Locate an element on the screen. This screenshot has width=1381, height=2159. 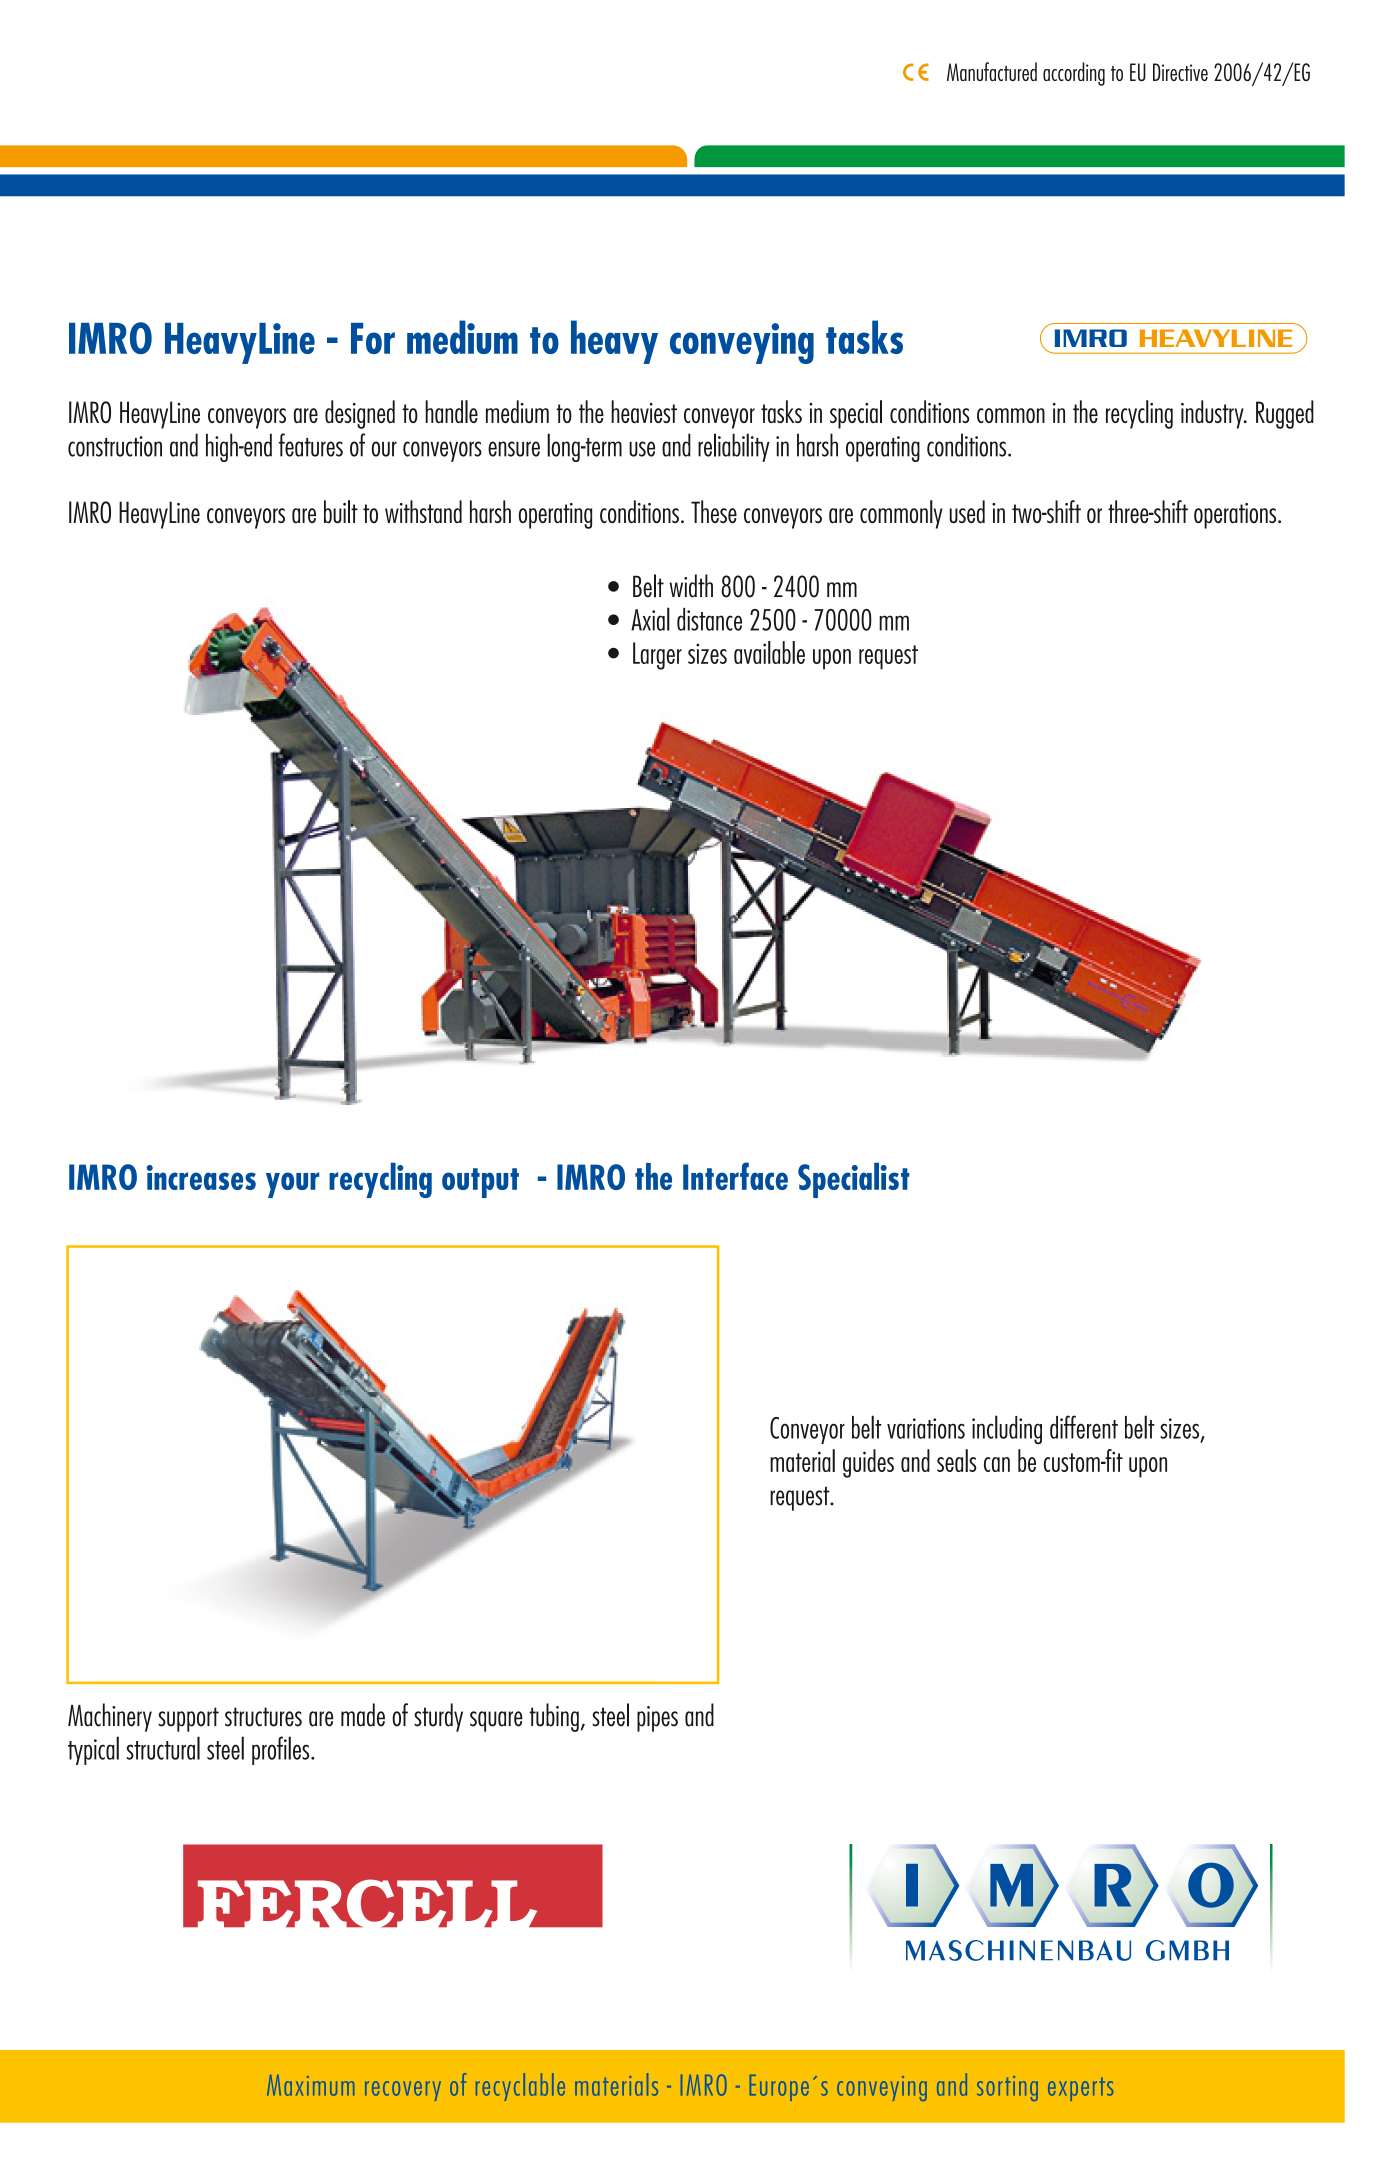
Directive is located at coordinates (1180, 72).
